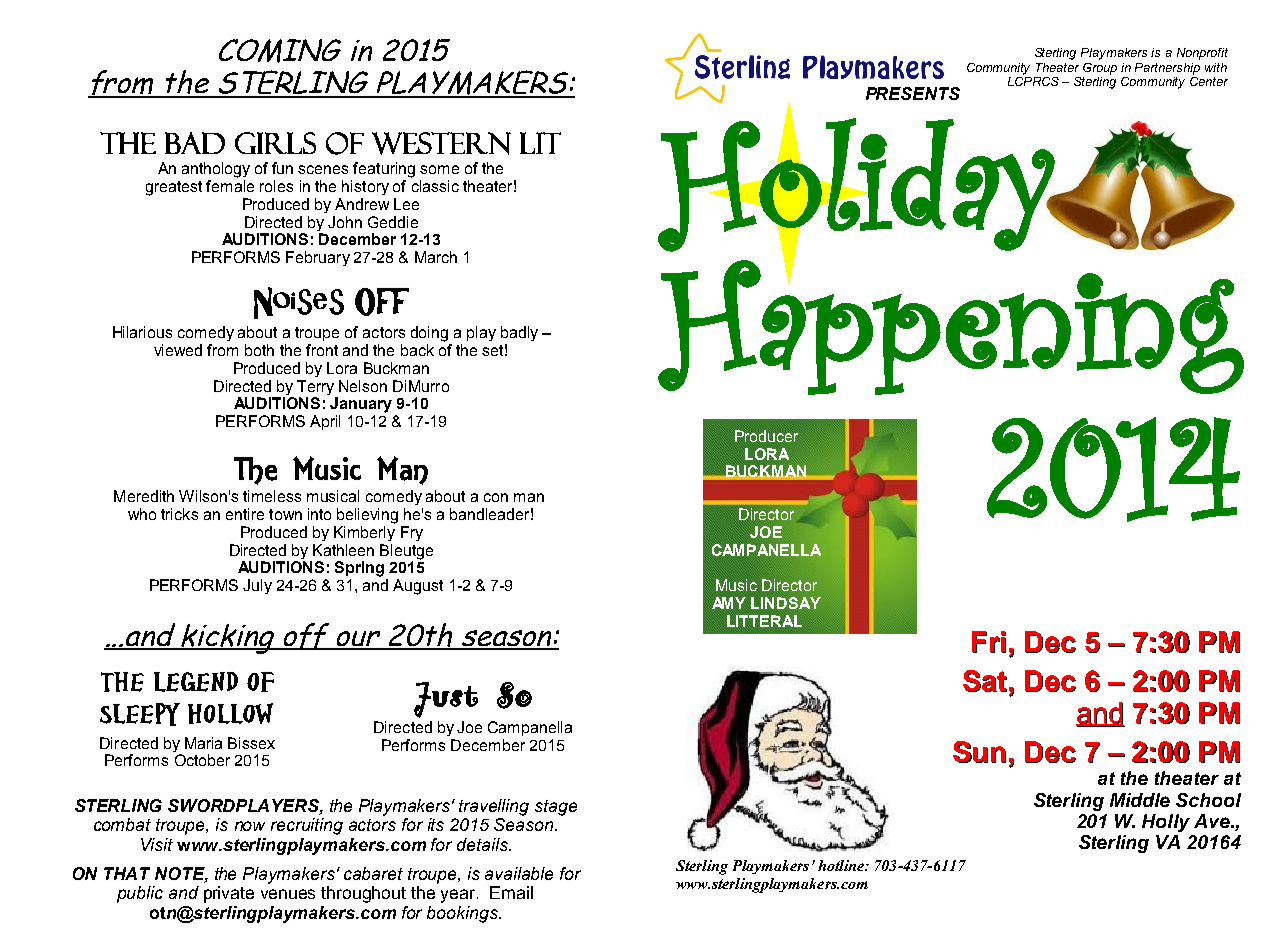 The width and height of the screenshot is (1271, 952). I want to click on Fri, so click(989, 642).
